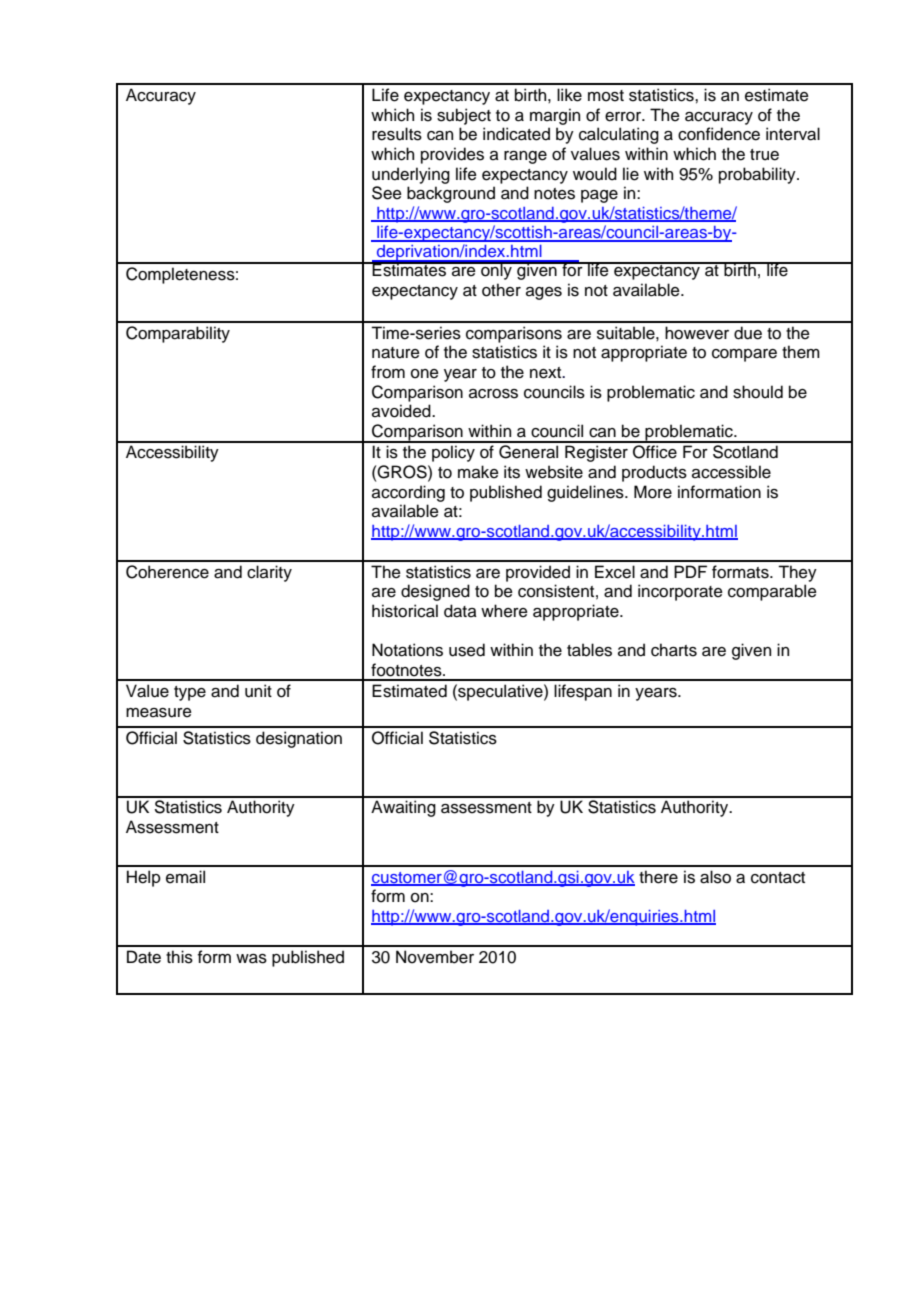 The height and width of the image is (1308, 924). Describe the element at coordinates (408, 493) in the image. I see `according` at that location.
